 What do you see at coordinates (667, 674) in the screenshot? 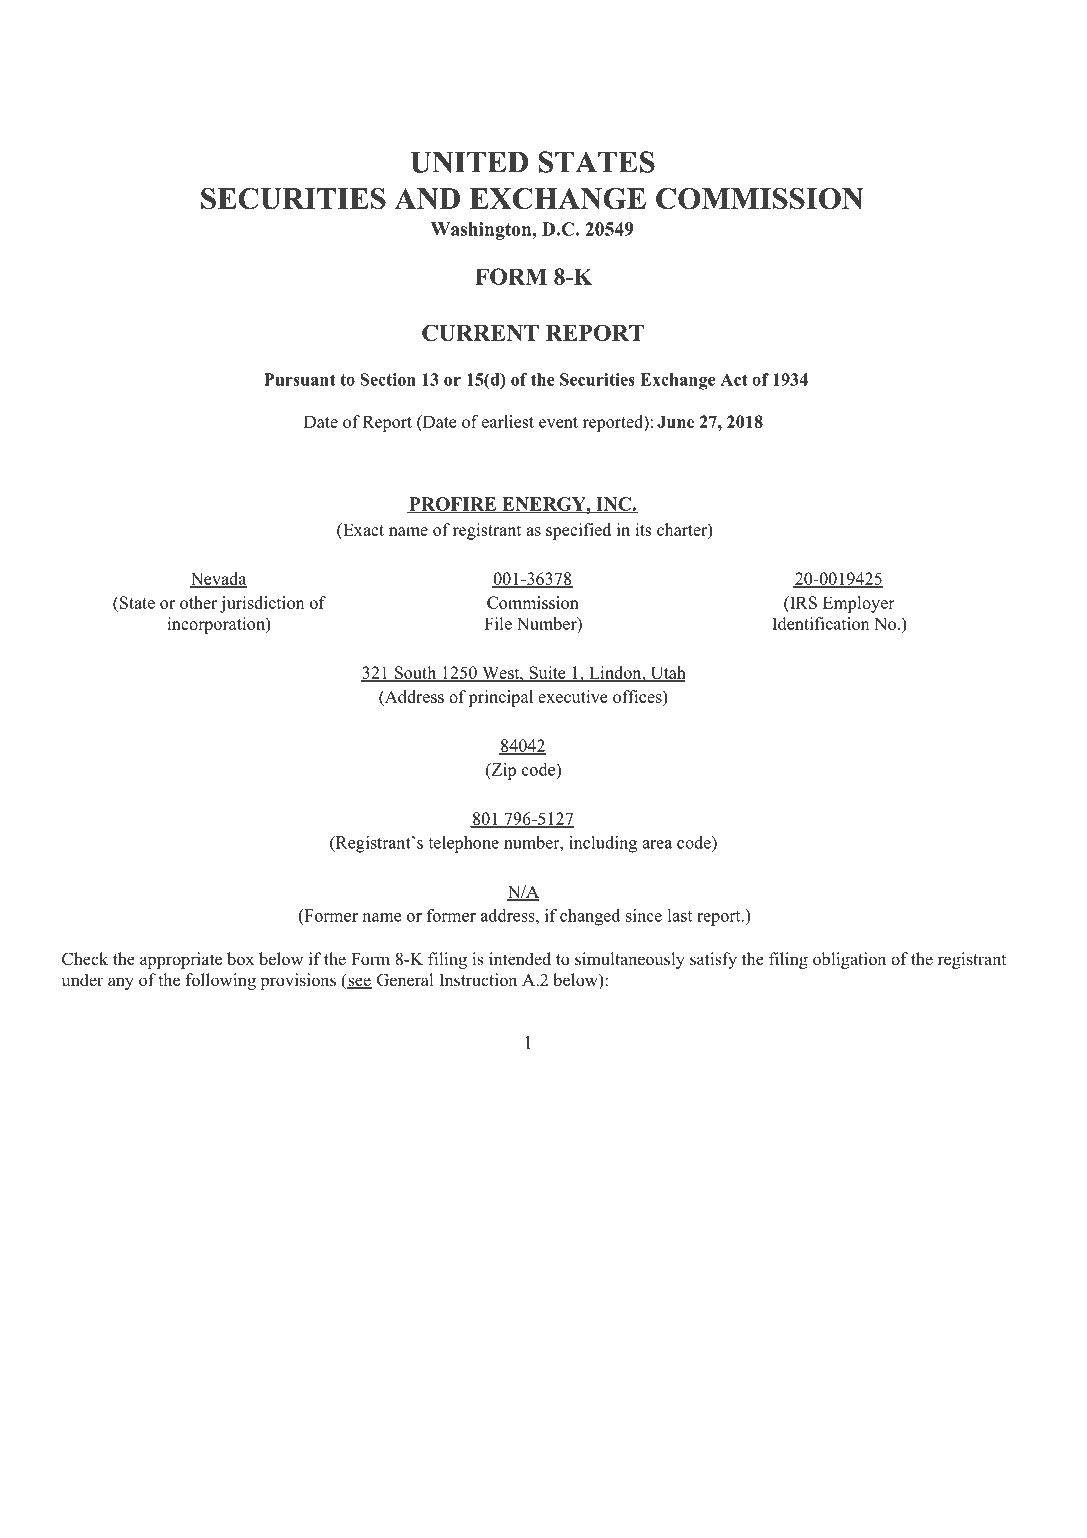
I see `Utah` at bounding box center [667, 674].
